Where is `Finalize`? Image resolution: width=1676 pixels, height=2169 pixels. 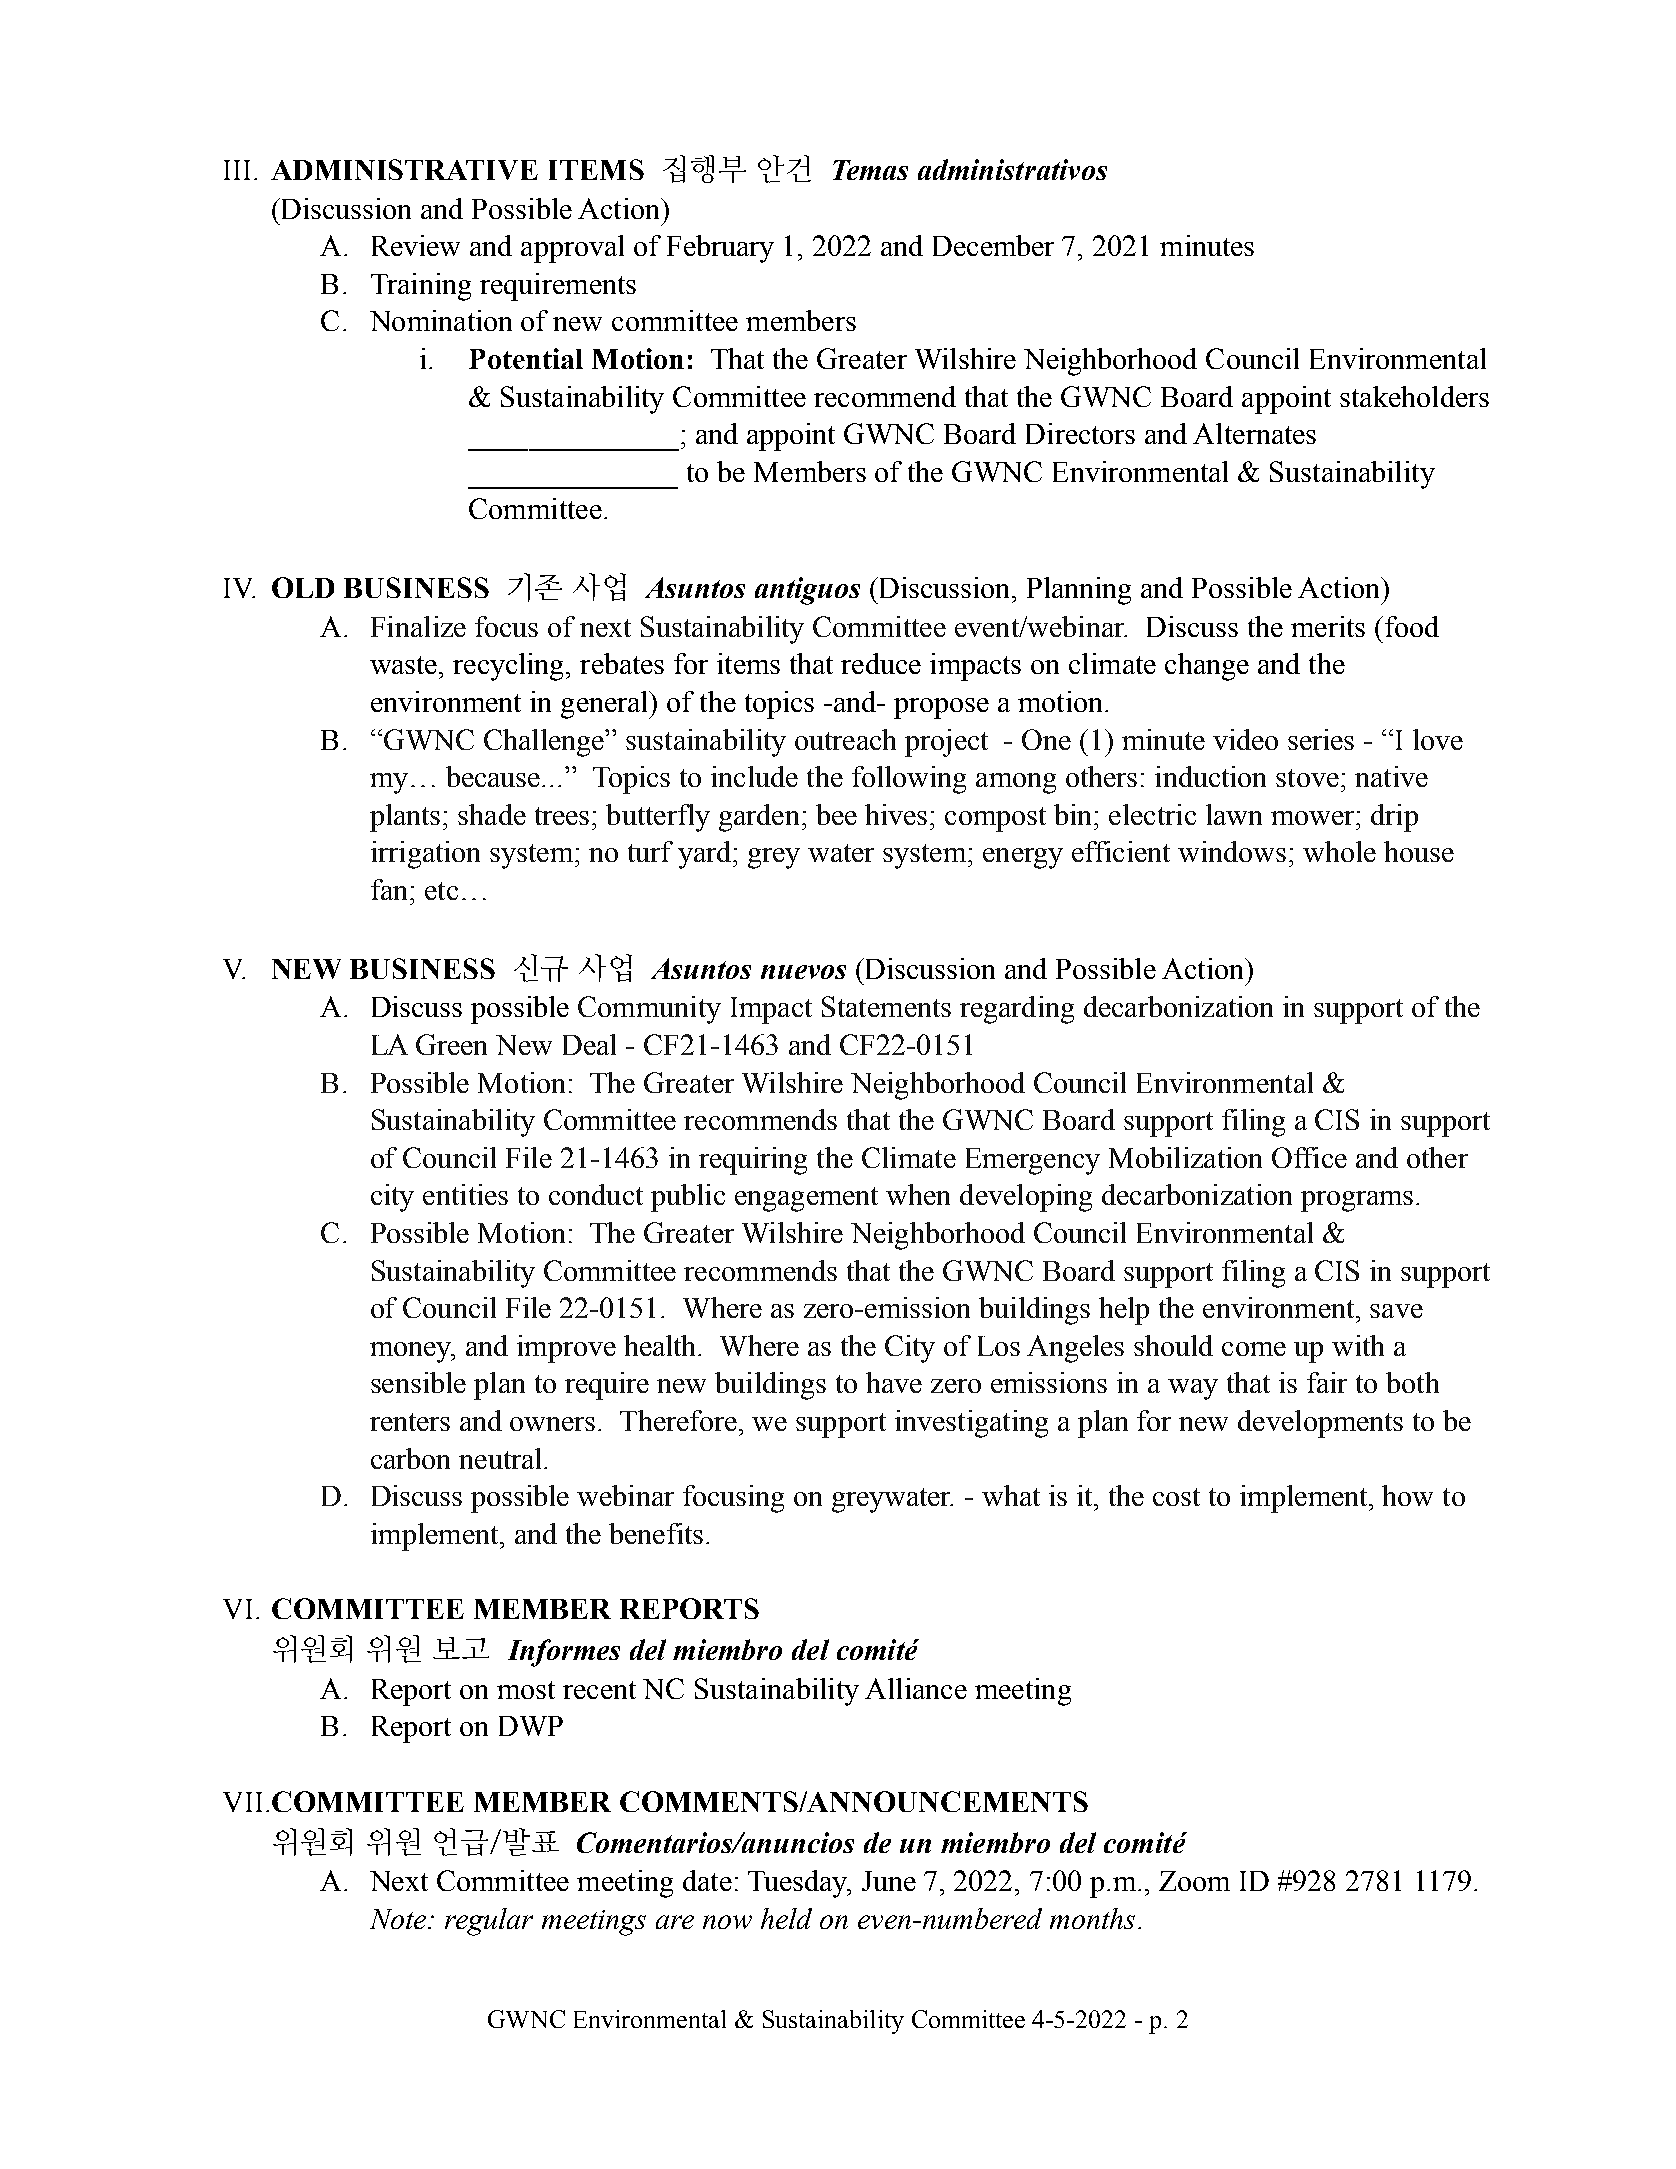
Finalize is located at coordinates (418, 626).
